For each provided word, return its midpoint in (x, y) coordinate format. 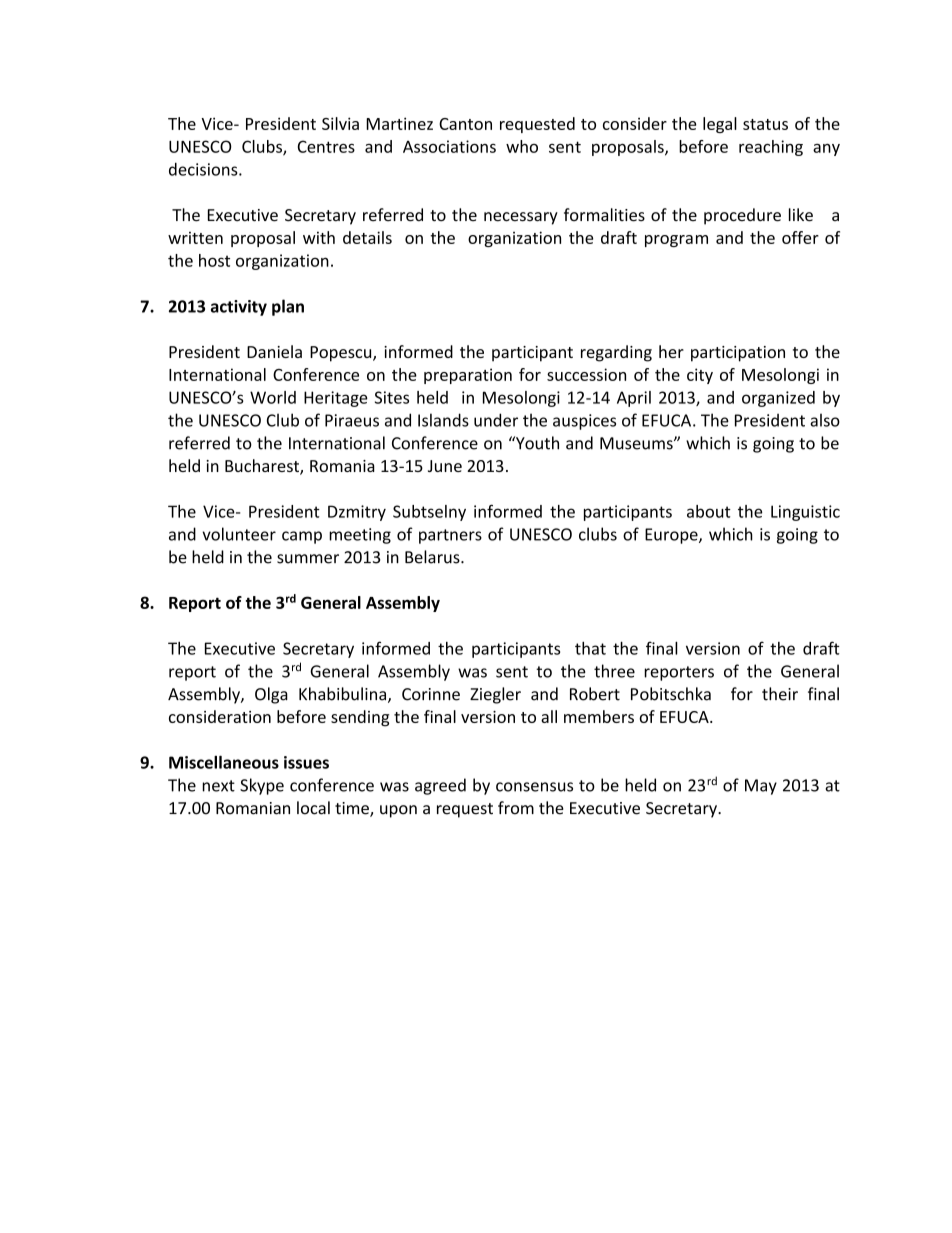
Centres (326, 146)
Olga (271, 695)
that (590, 648)
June (445, 466)
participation (738, 354)
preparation (468, 376)
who (522, 146)
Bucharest (263, 467)
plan (288, 307)
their (780, 694)
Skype (262, 786)
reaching (771, 148)
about (709, 511)
